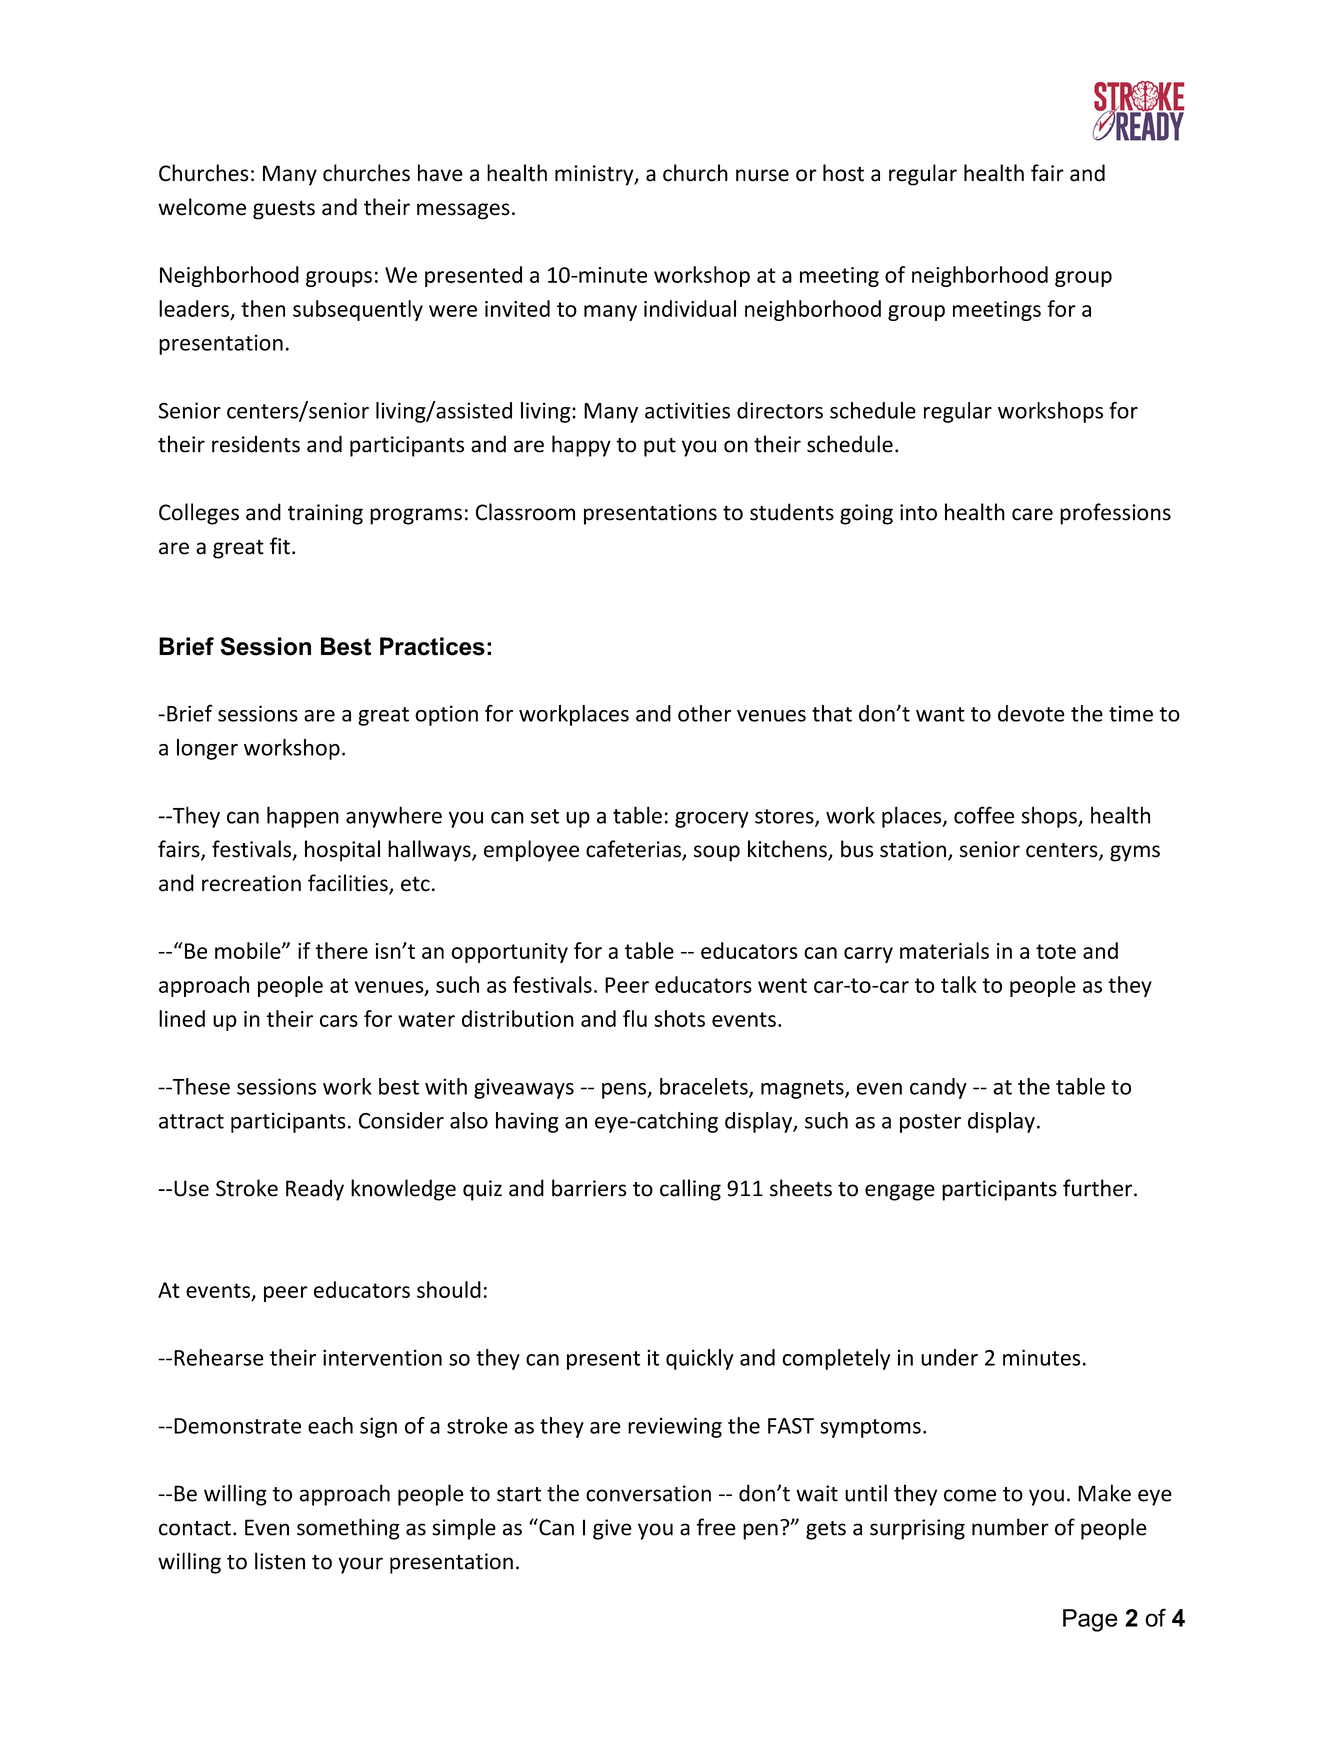 The width and height of the screenshot is (1343, 1739). Describe the element at coordinates (1099, 1188) in the screenshot. I see `further` at that location.
